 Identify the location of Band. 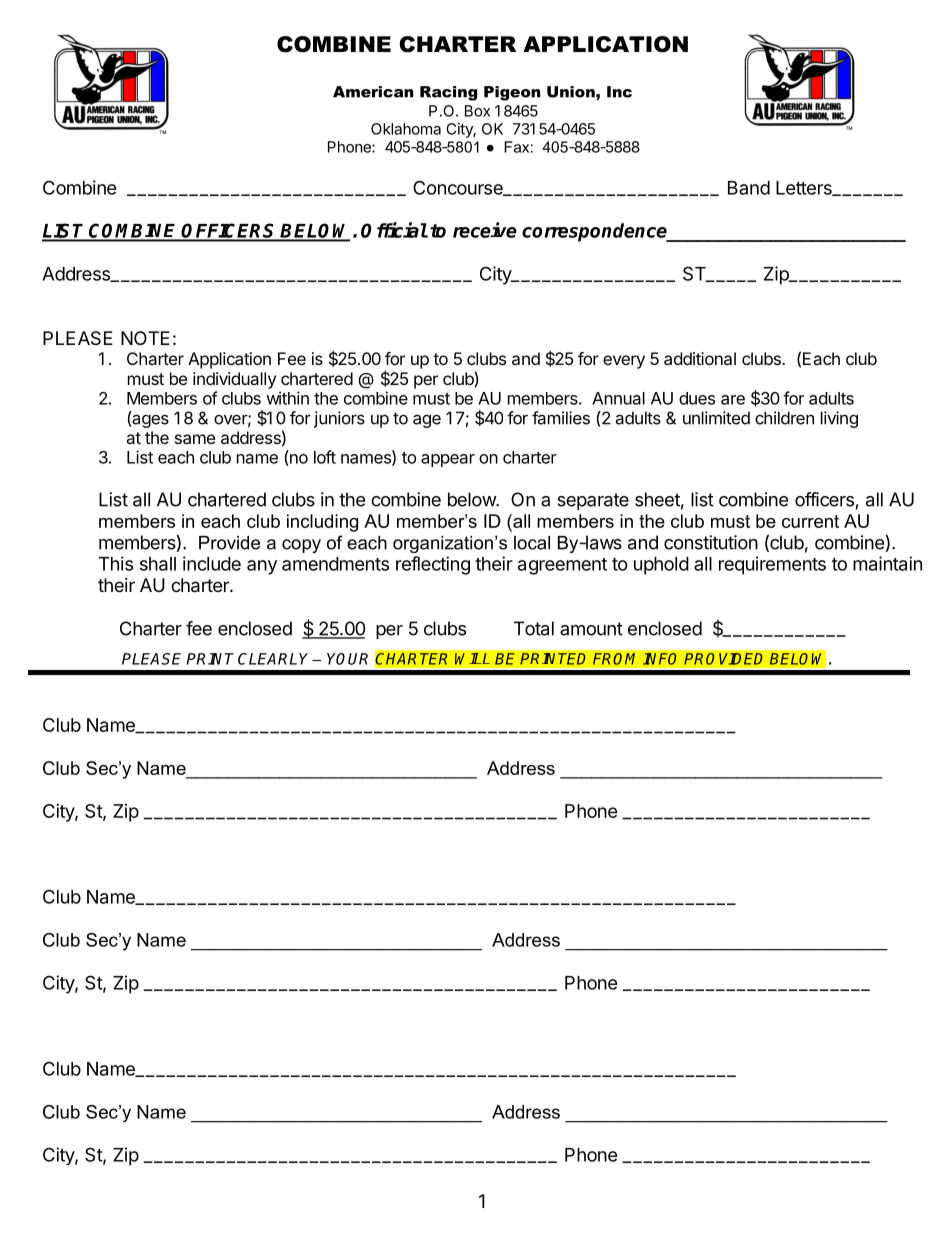
(749, 188).
